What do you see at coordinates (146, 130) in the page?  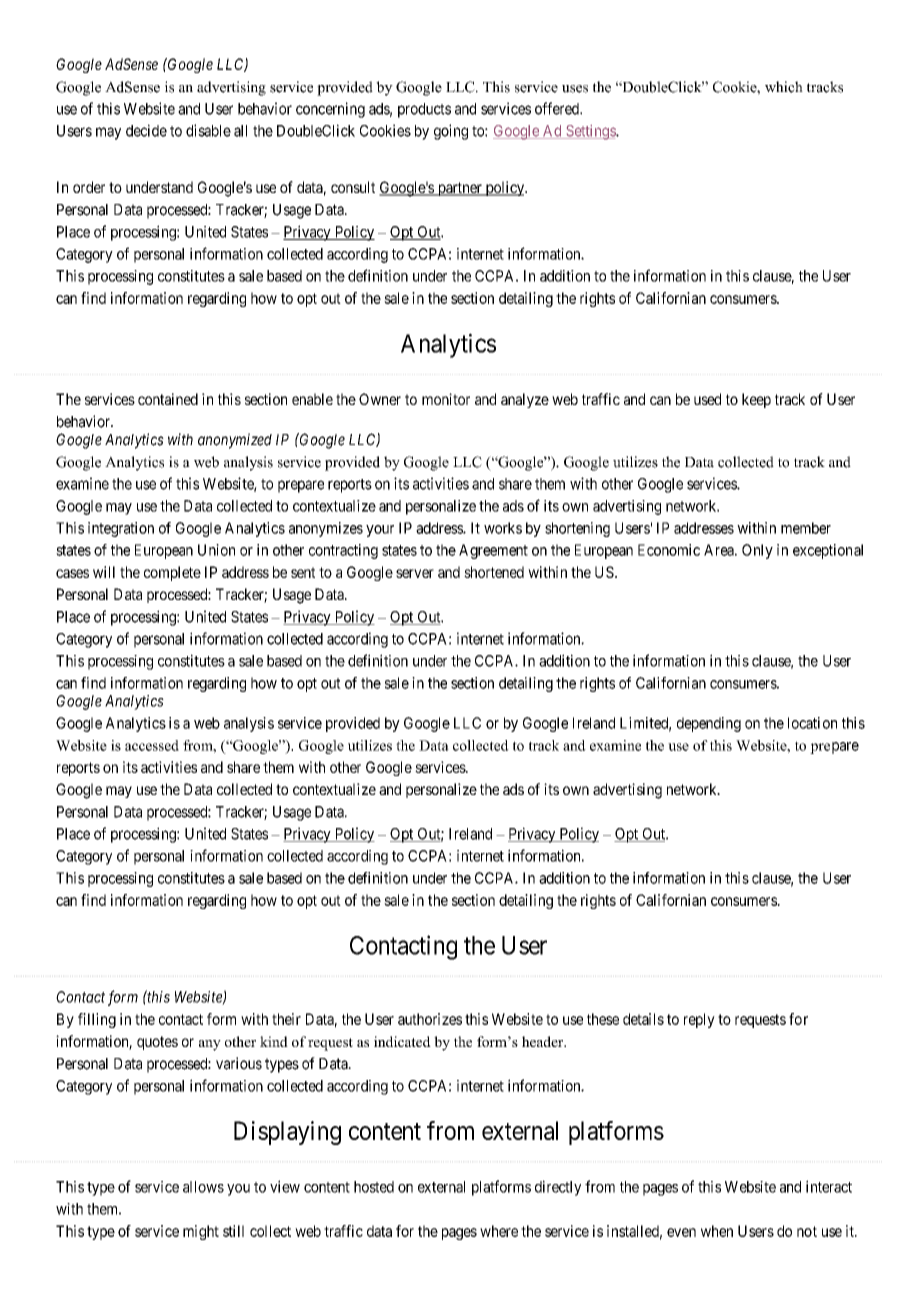 I see `decide` at bounding box center [146, 130].
